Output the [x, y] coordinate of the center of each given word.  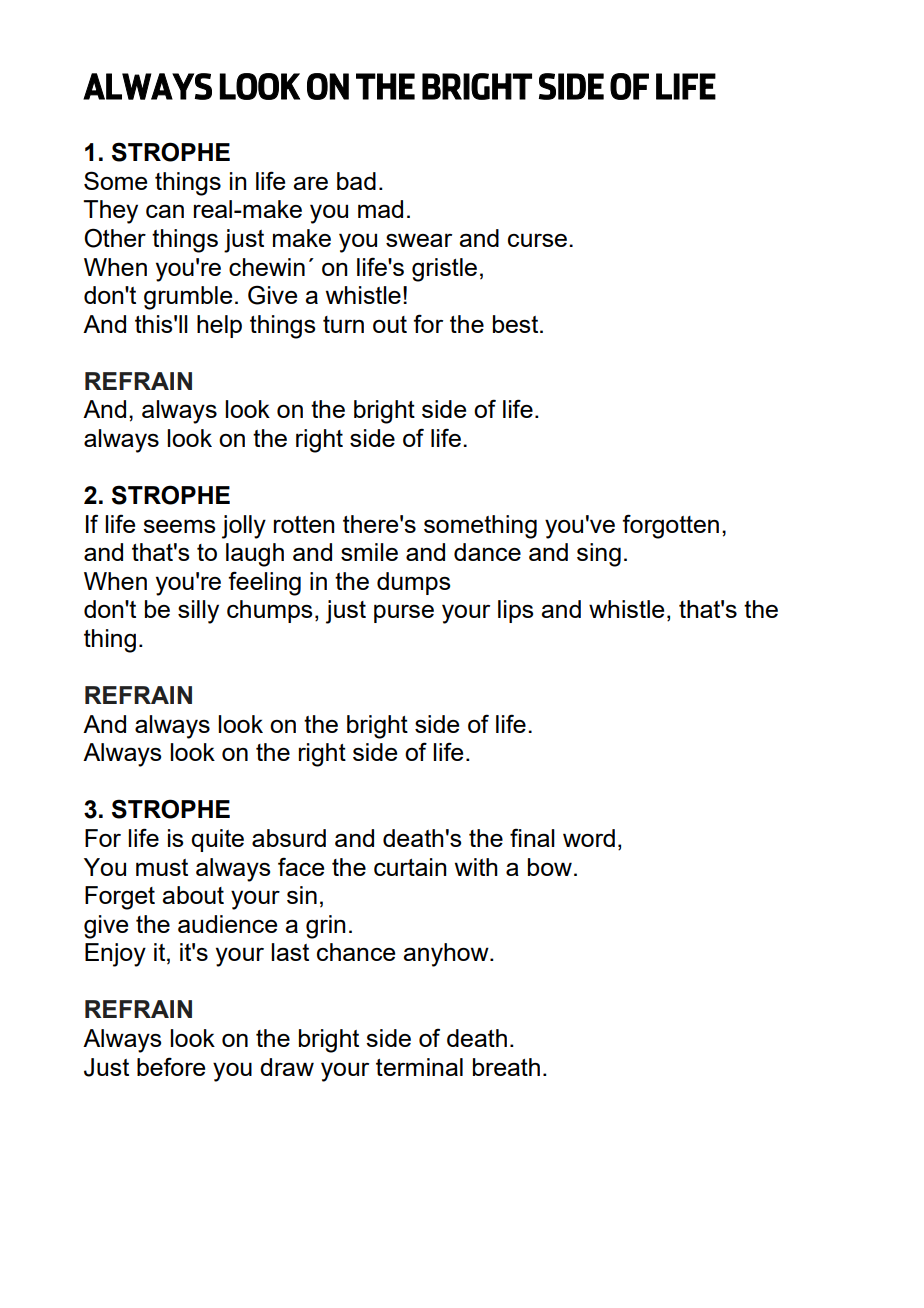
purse [404, 613]
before [171, 1066]
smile [369, 552]
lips [515, 611]
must [162, 867]
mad [380, 209]
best [517, 324]
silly [198, 612]
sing [599, 555]
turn [343, 324]
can [165, 211]
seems [179, 526]
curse [537, 240]
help [219, 326]
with [476, 867]
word [589, 838]
